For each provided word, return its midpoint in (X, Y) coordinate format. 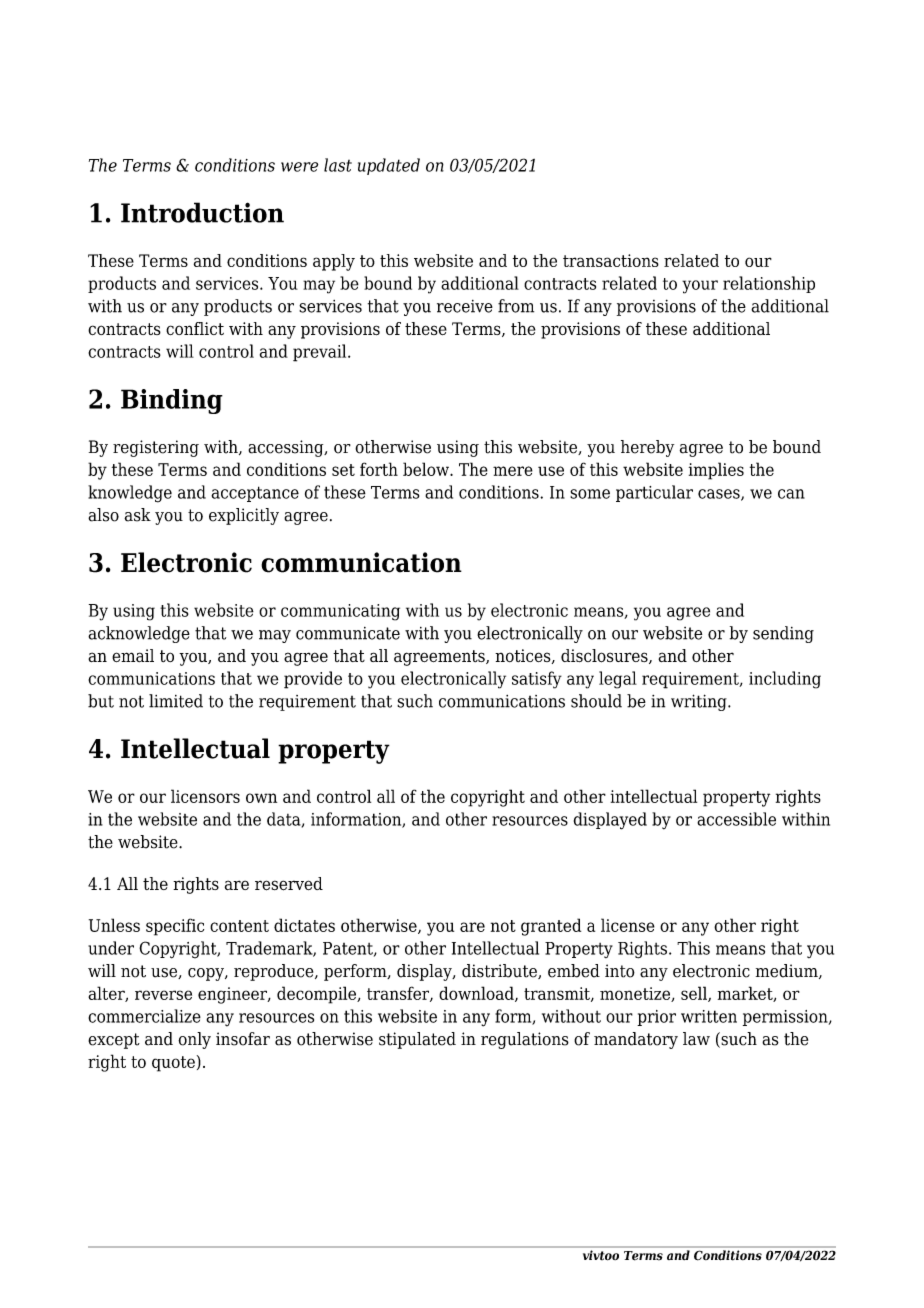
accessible (736, 819)
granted (551, 927)
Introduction (202, 212)
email (133, 655)
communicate (348, 633)
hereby (647, 448)
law (696, 1039)
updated (389, 166)
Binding (172, 401)
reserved (289, 884)
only (194, 1040)
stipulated (417, 1040)
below (427, 469)
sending (783, 634)
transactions (611, 260)
